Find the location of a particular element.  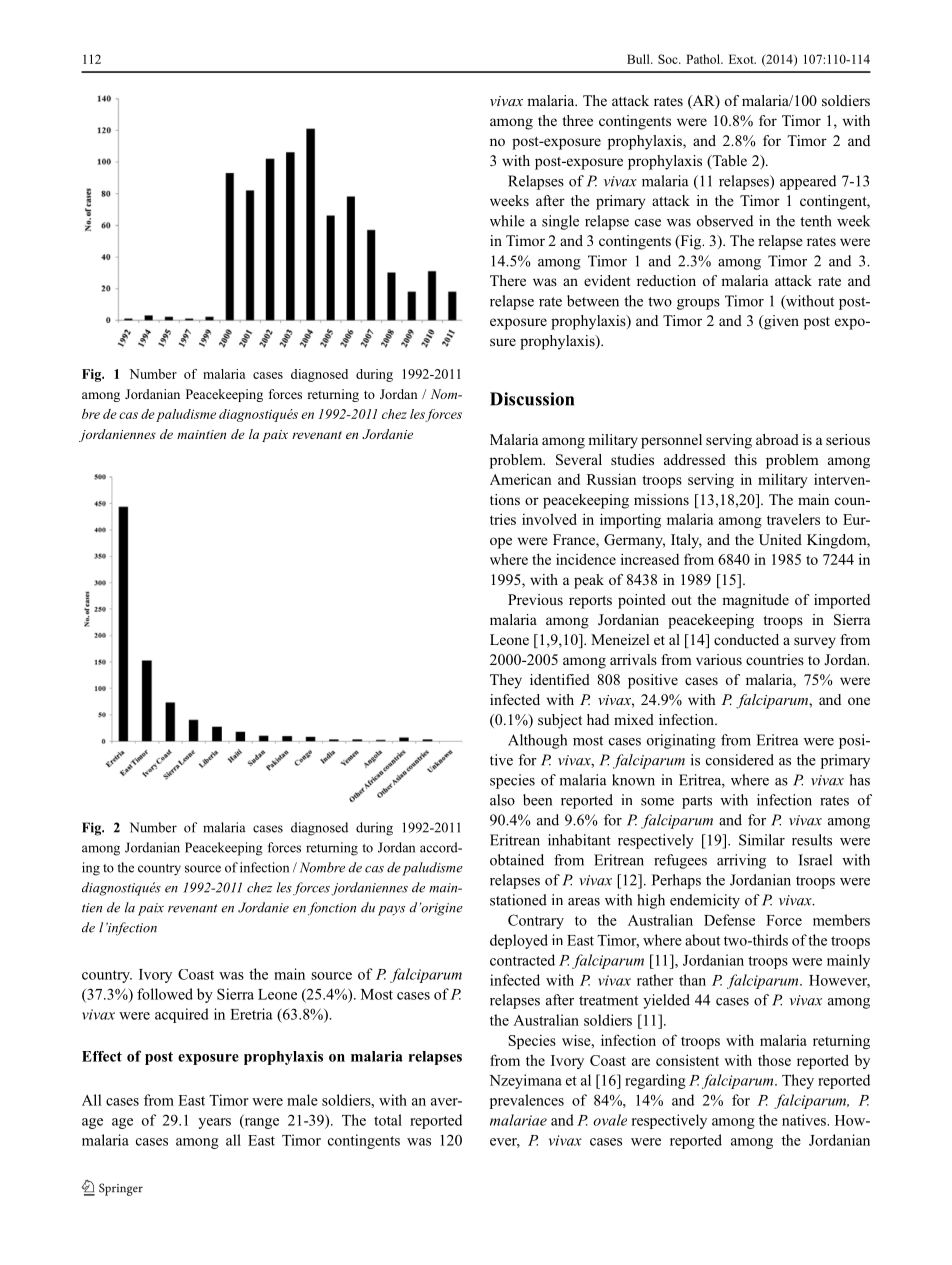

magnitude is located at coordinates (755, 601).
